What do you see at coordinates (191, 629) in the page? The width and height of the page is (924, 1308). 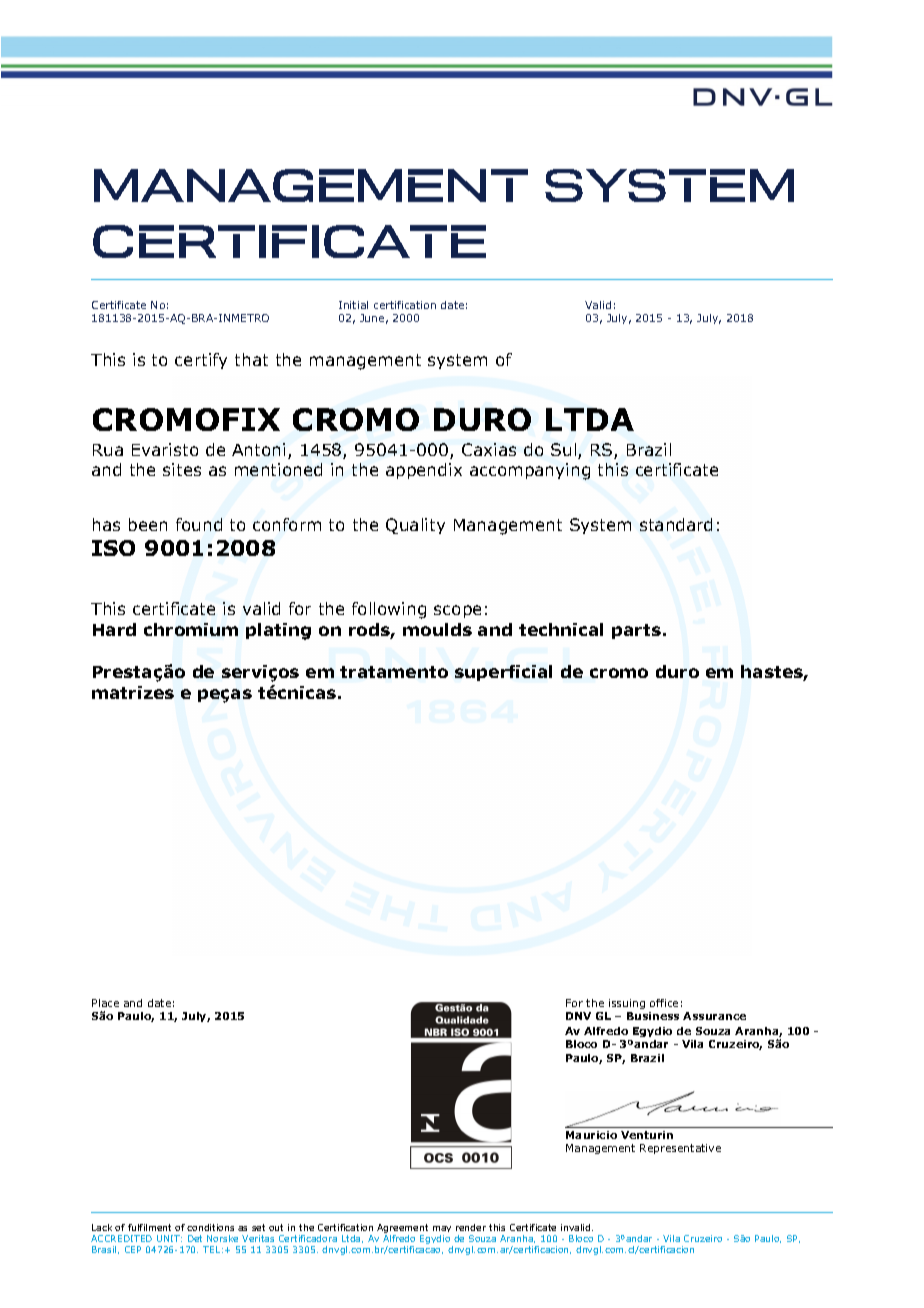 I see `chromium` at bounding box center [191, 629].
